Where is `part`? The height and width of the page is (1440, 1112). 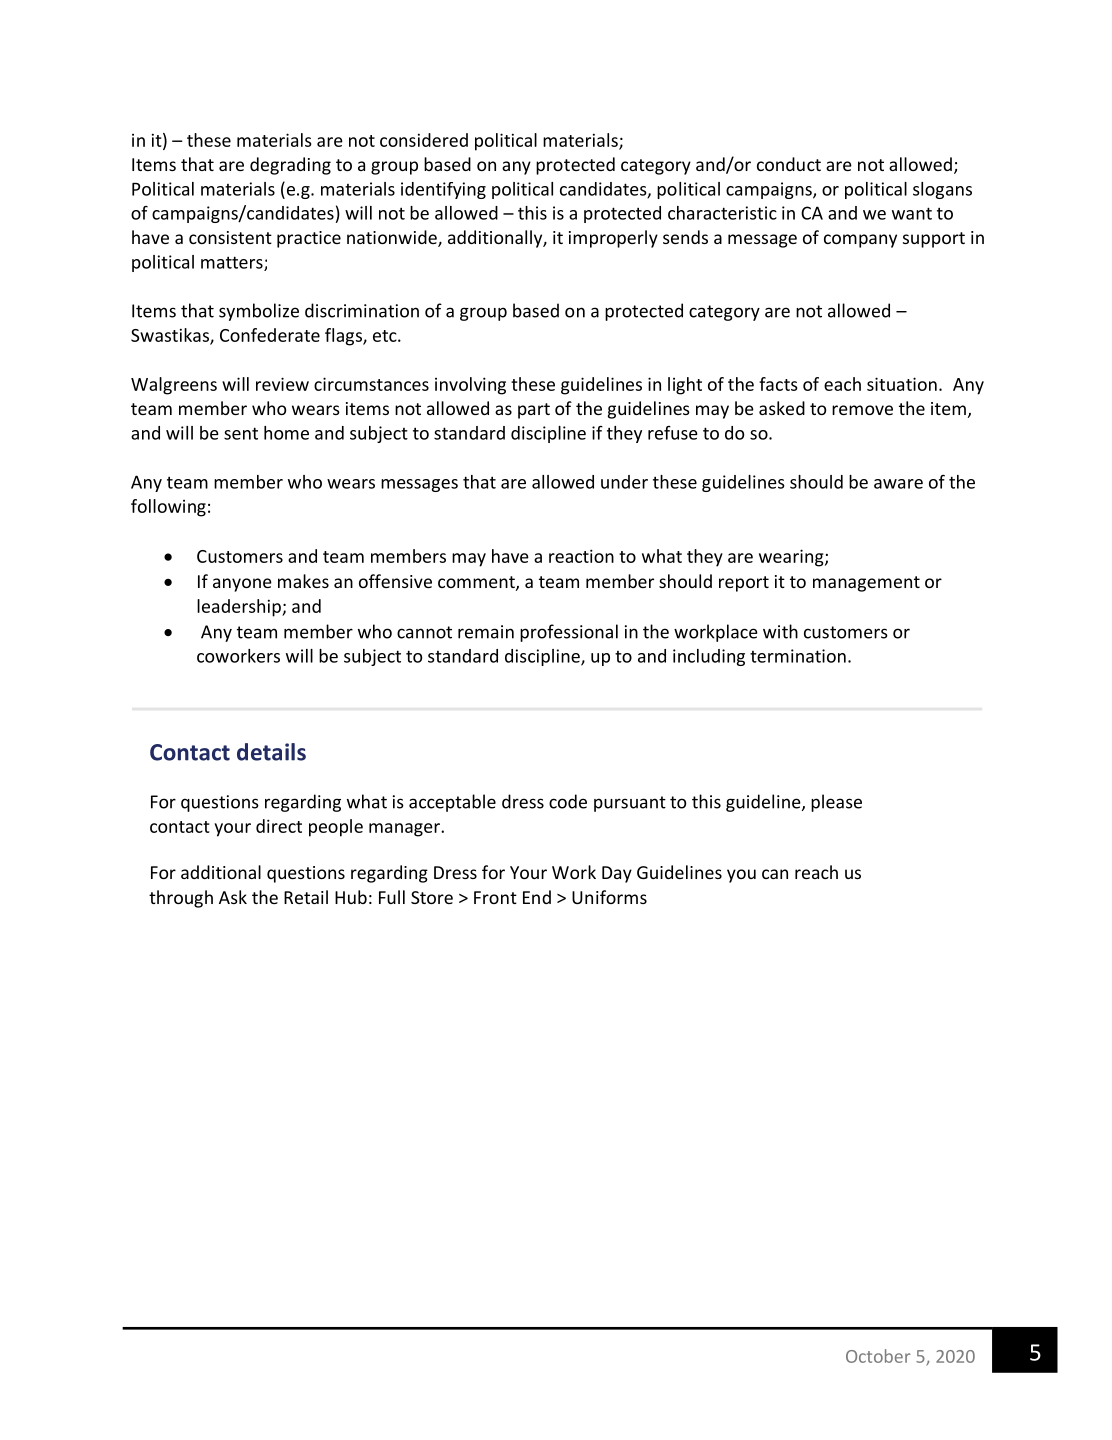 part is located at coordinates (534, 411).
